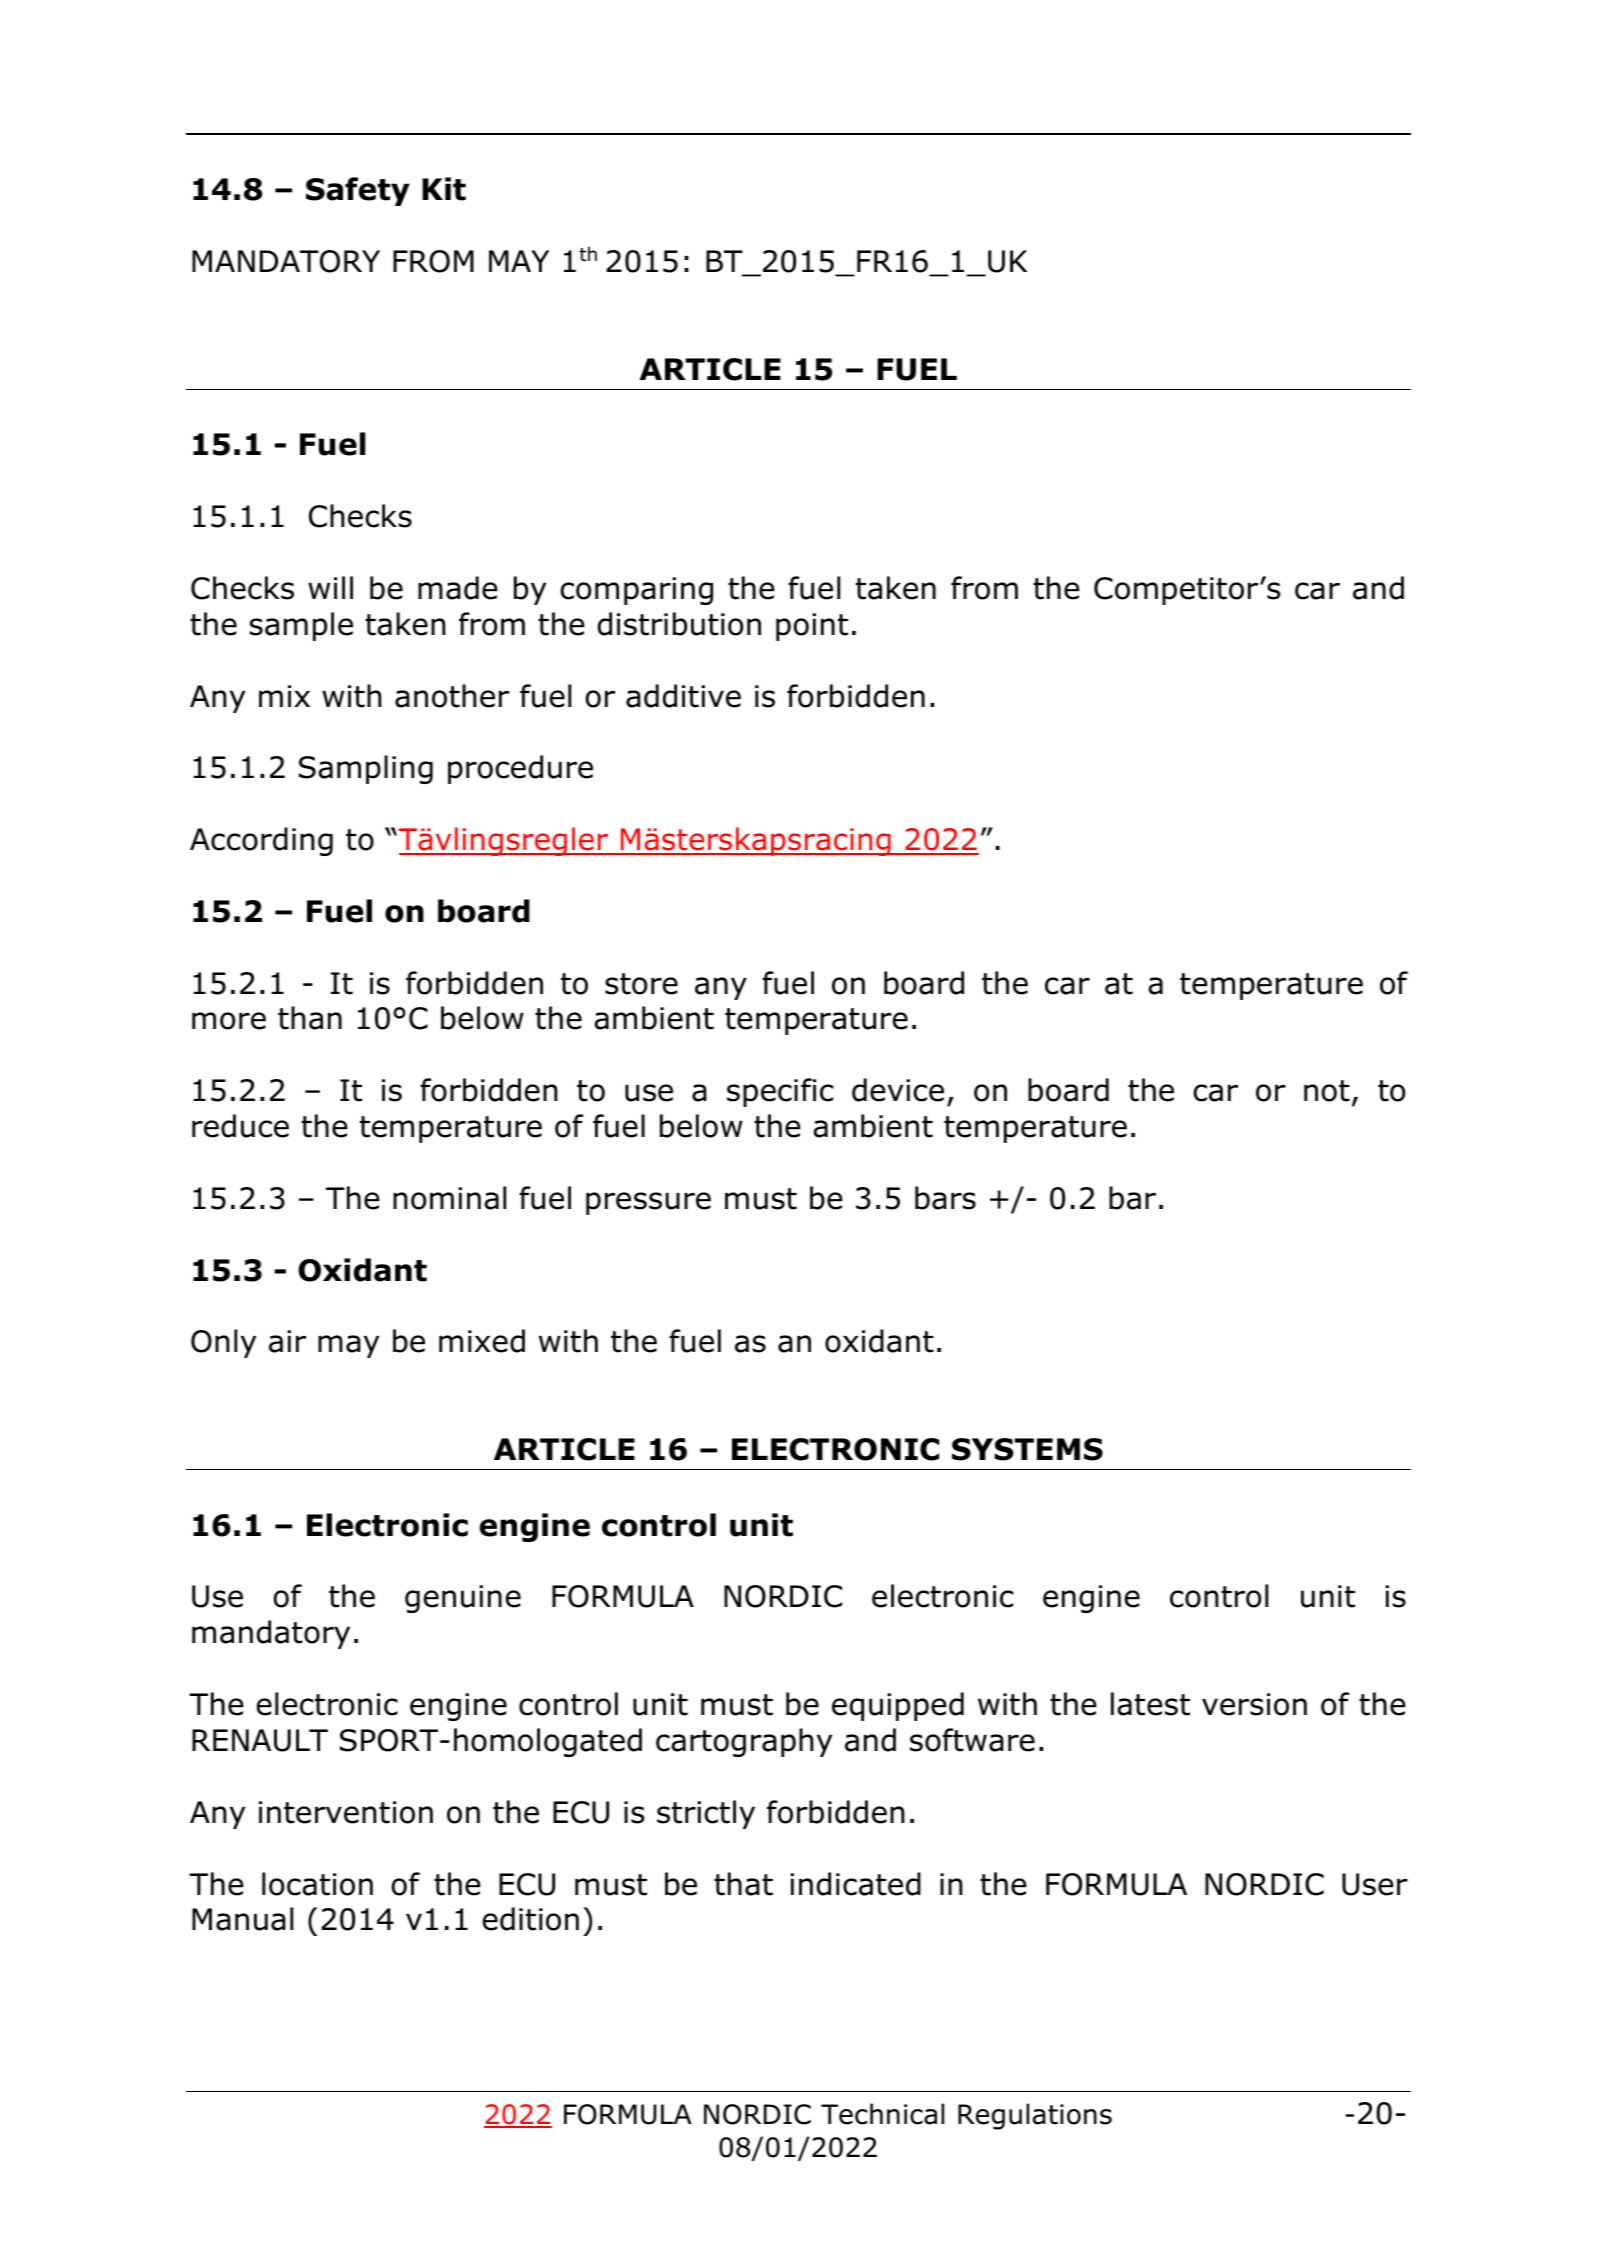 This page has width=1597, height=2259. I want to click on Manual, so click(242, 1919).
